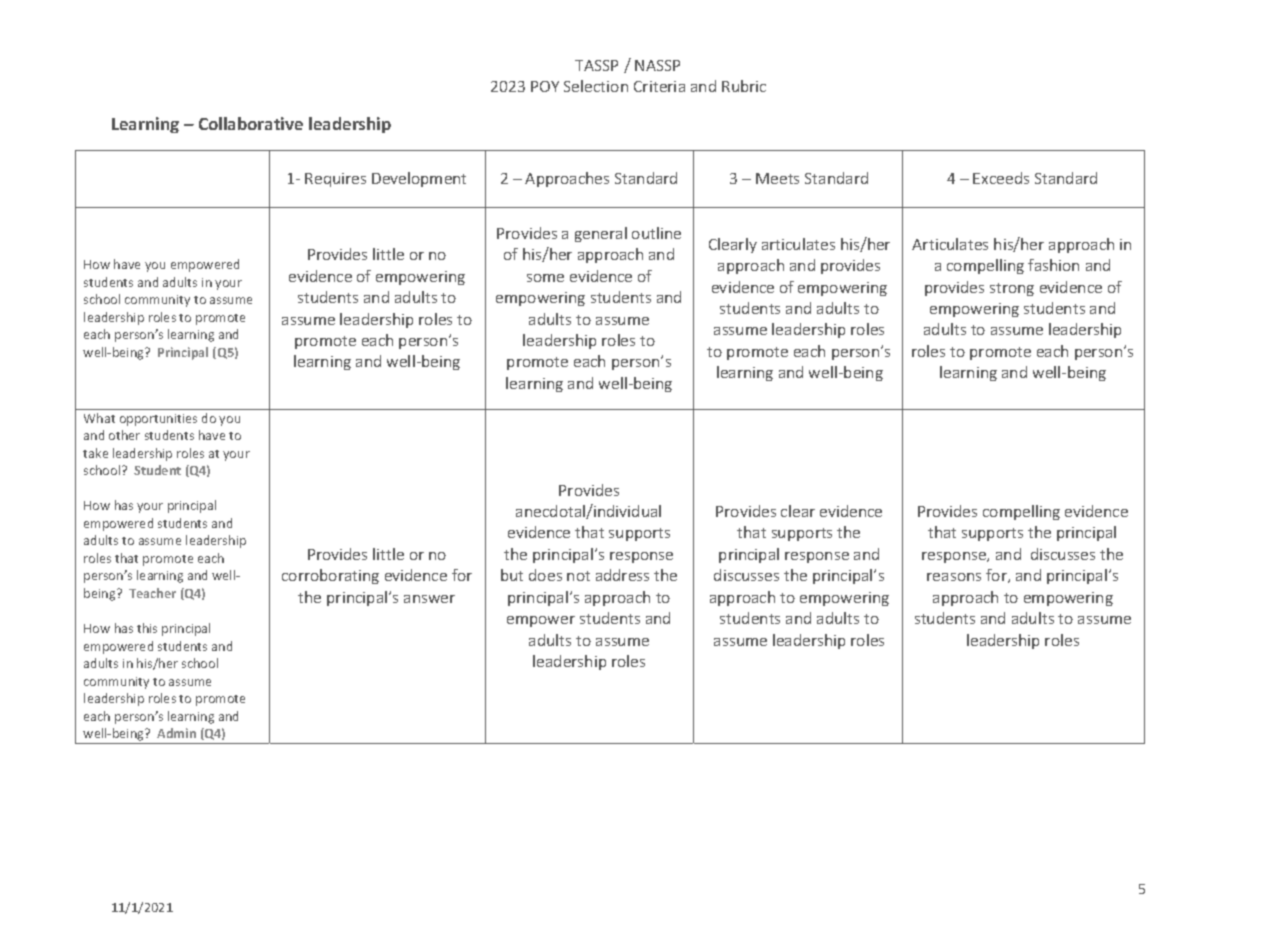 The image size is (1261, 952). I want to click on Selection, so click(596, 86).
